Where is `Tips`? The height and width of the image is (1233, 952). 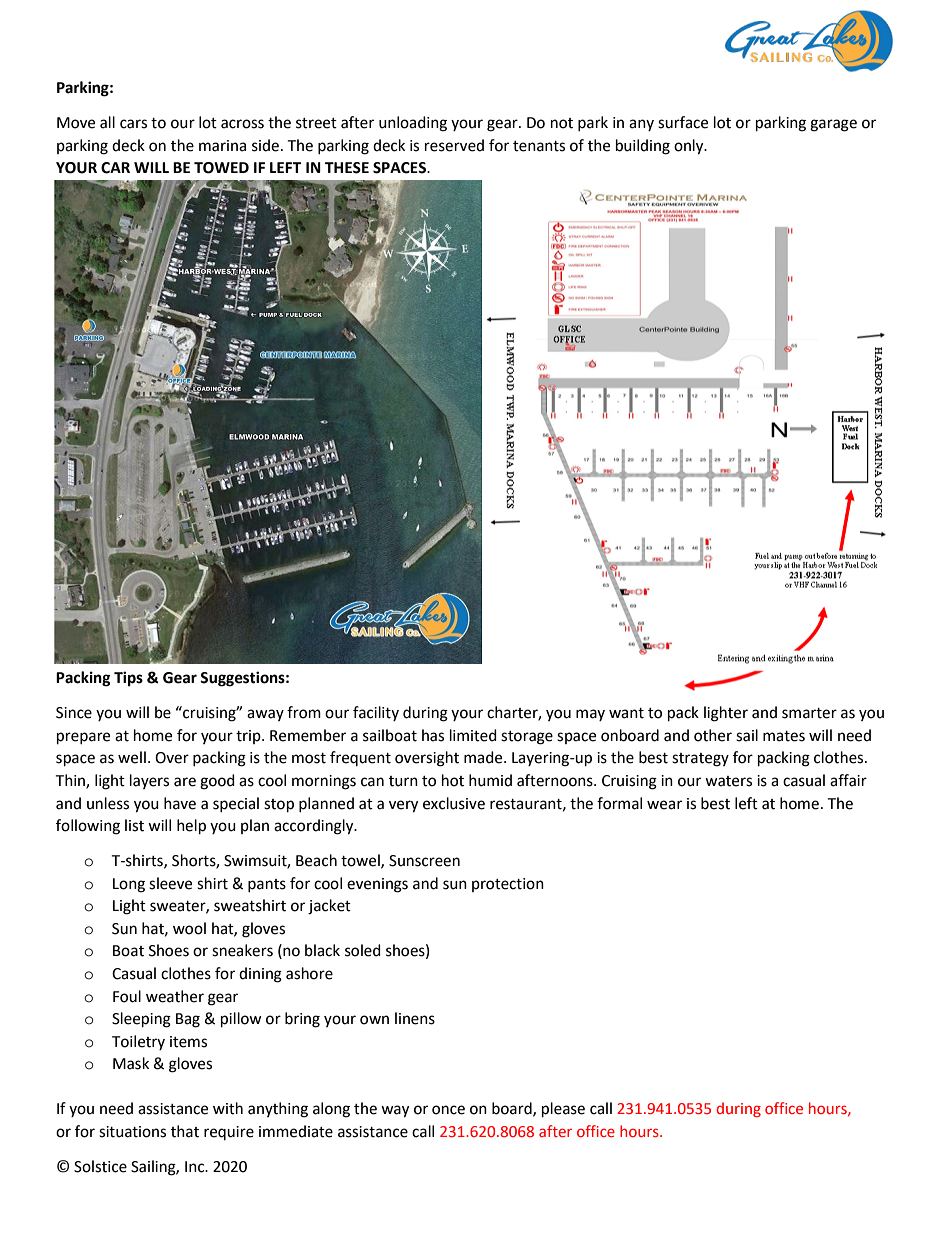 Tips is located at coordinates (128, 679).
